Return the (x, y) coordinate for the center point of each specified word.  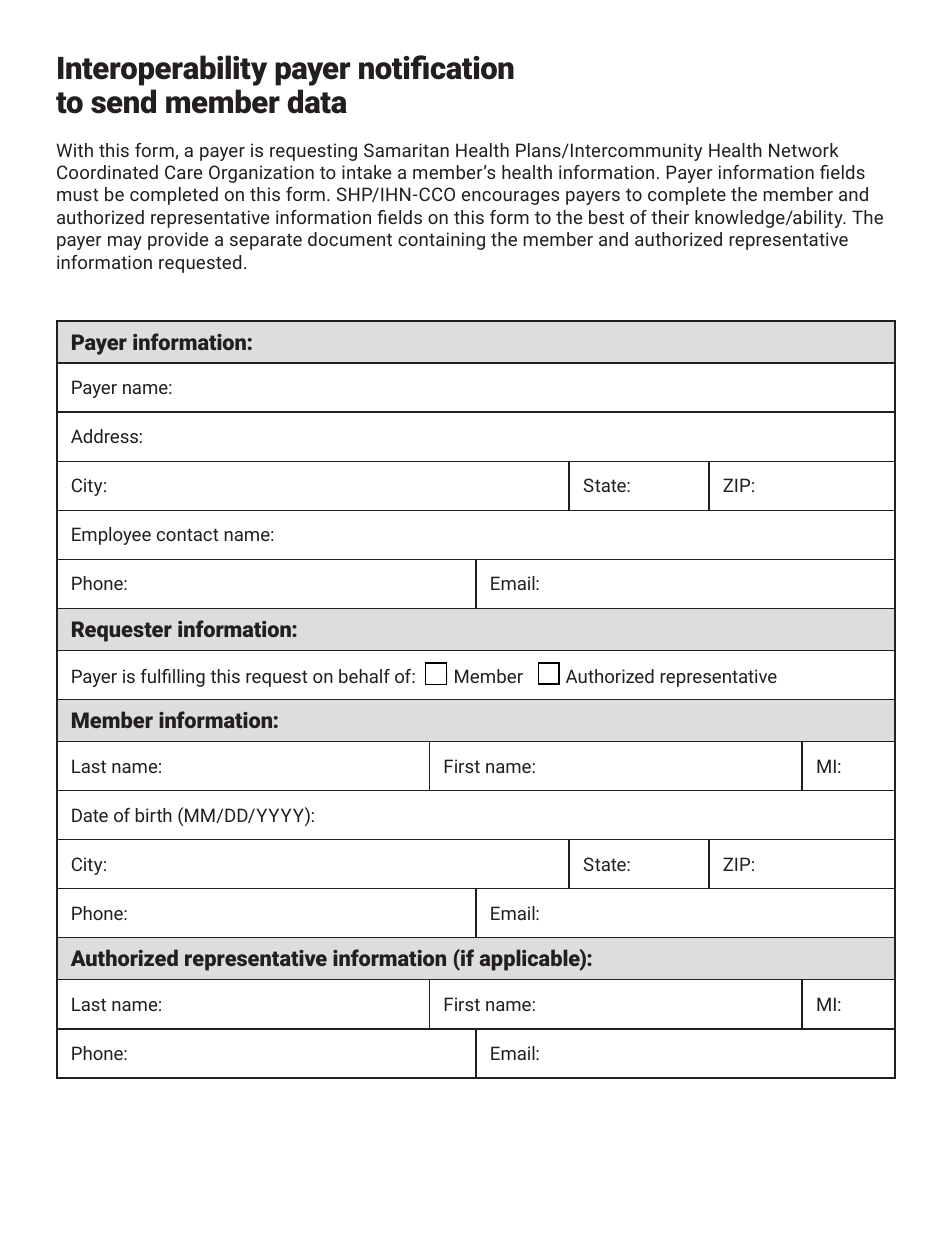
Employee (111, 536)
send (123, 101)
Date (90, 815)
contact (187, 534)
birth (153, 815)
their (670, 217)
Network (804, 150)
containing (441, 241)
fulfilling (173, 678)
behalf (364, 676)
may (125, 243)
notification (436, 67)
